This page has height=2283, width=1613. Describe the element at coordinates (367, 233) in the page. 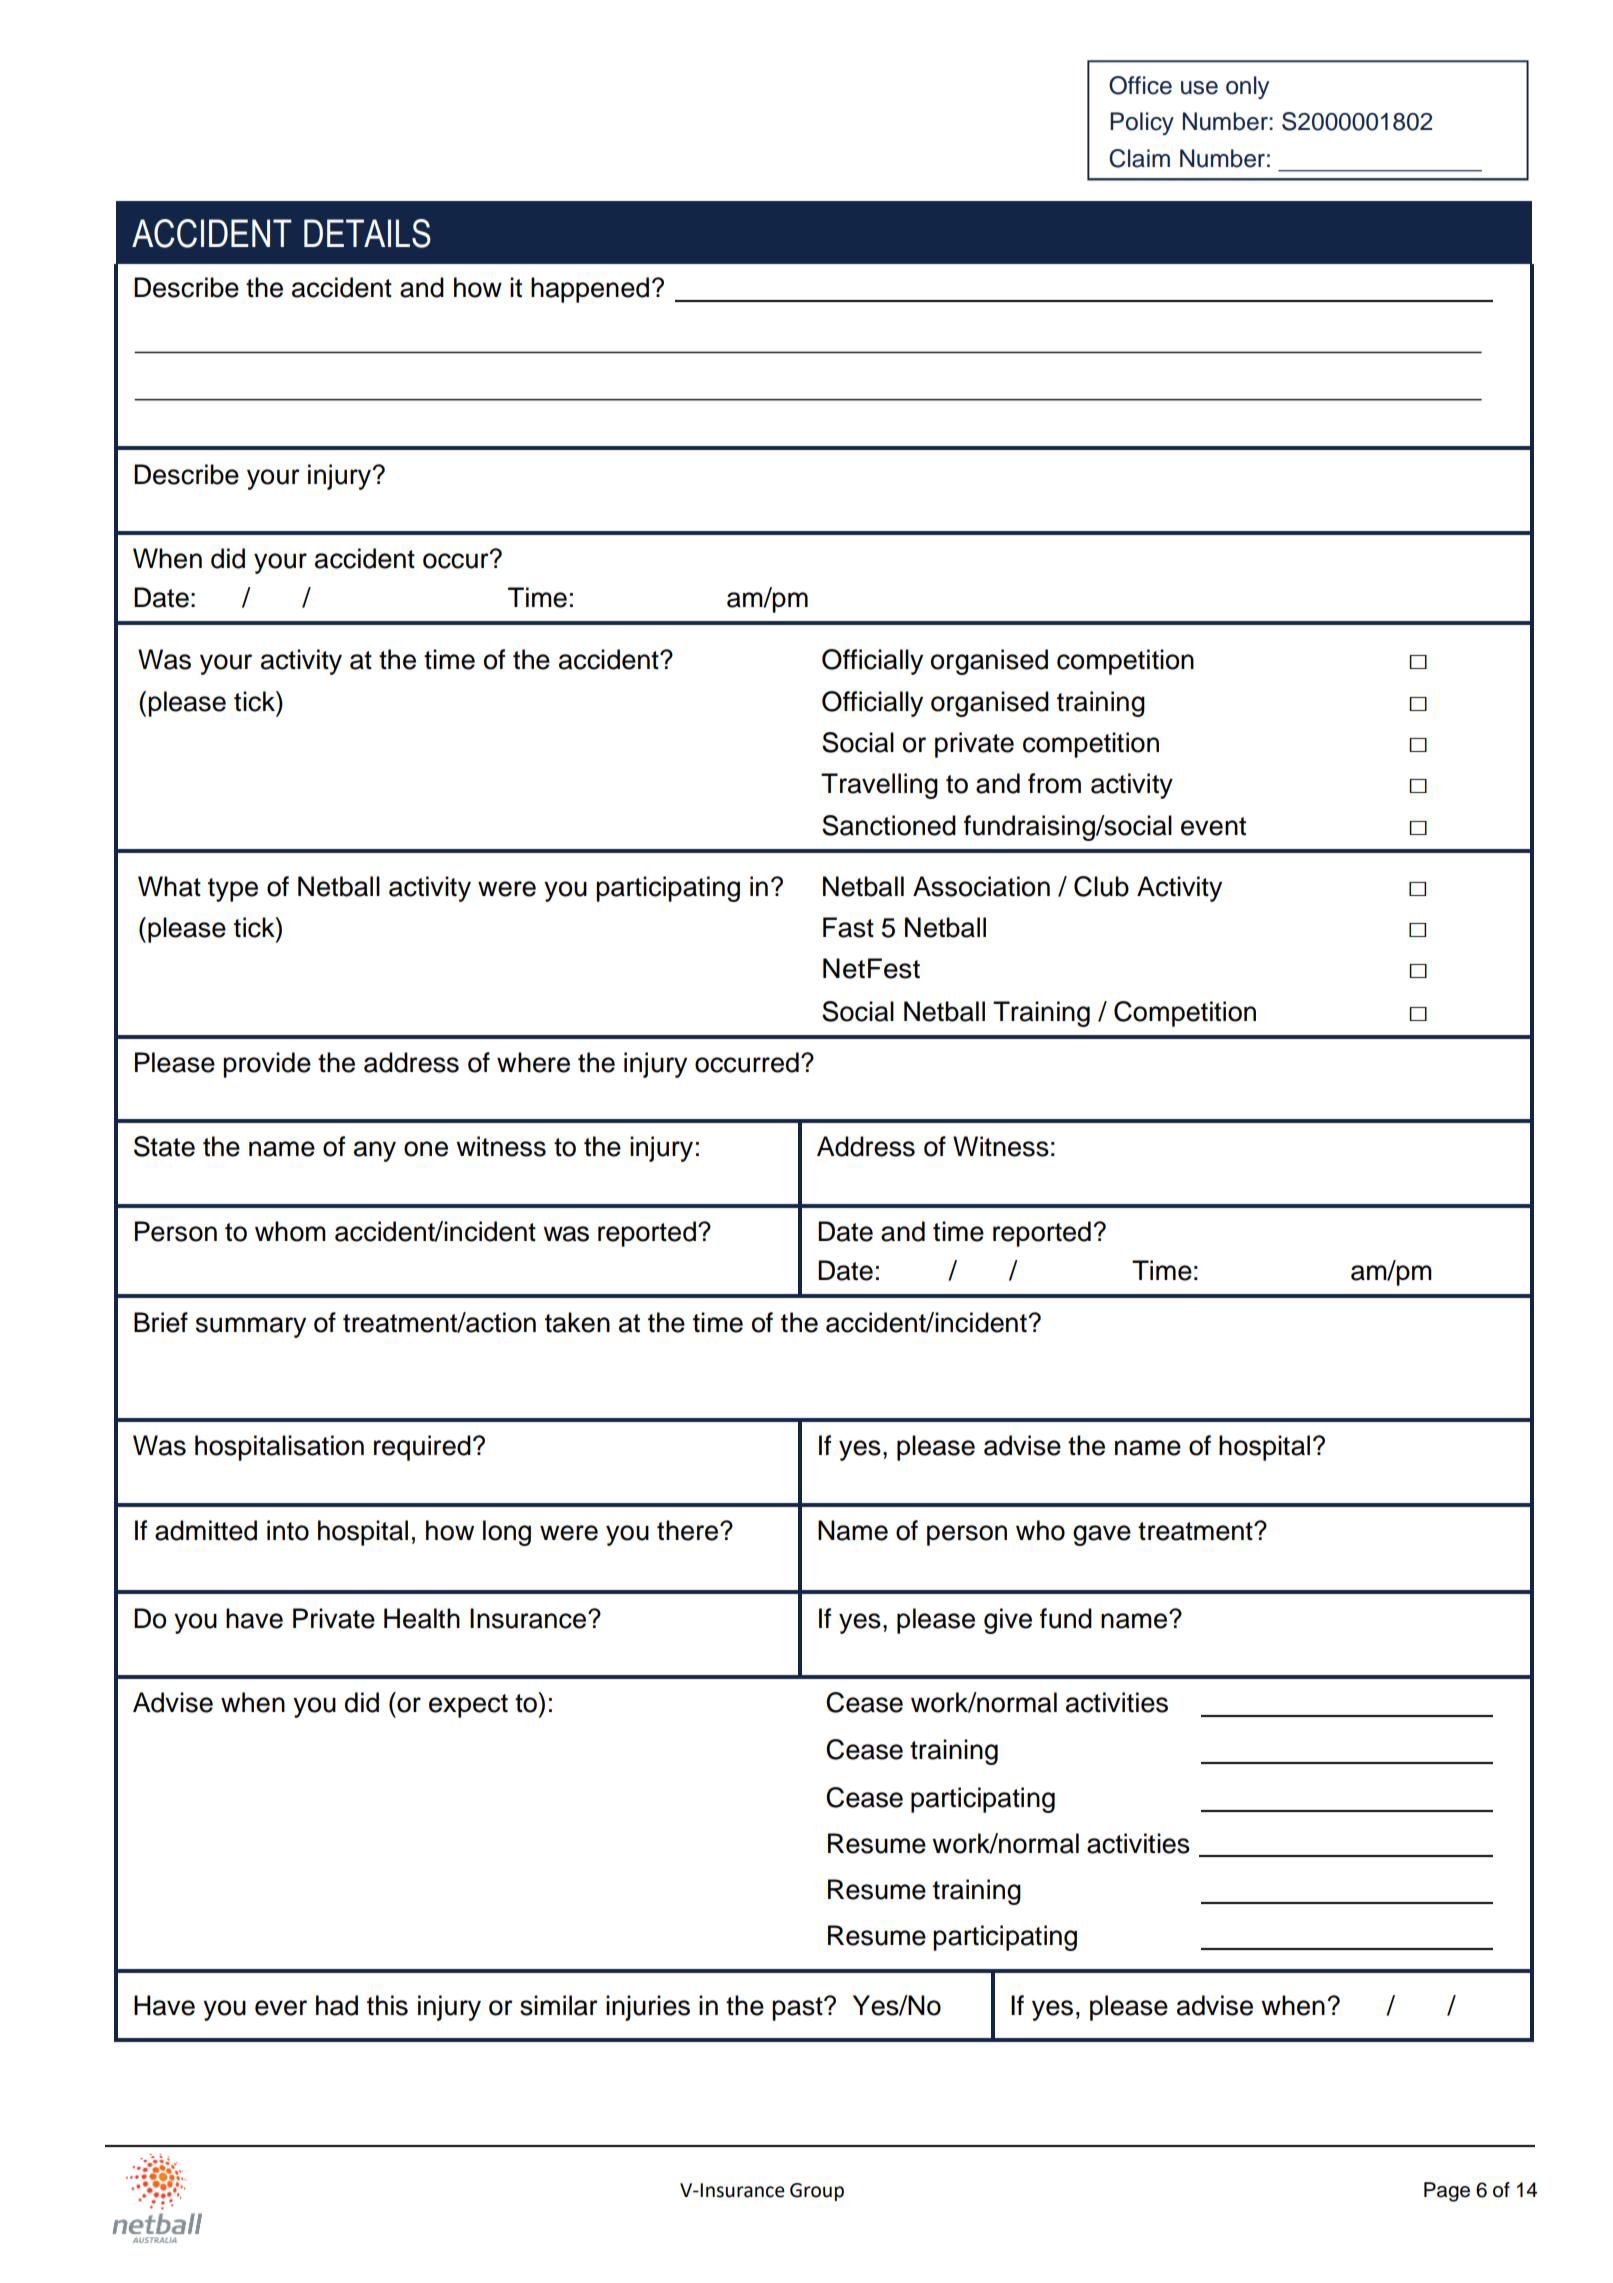

I see `DETAILS` at that location.
